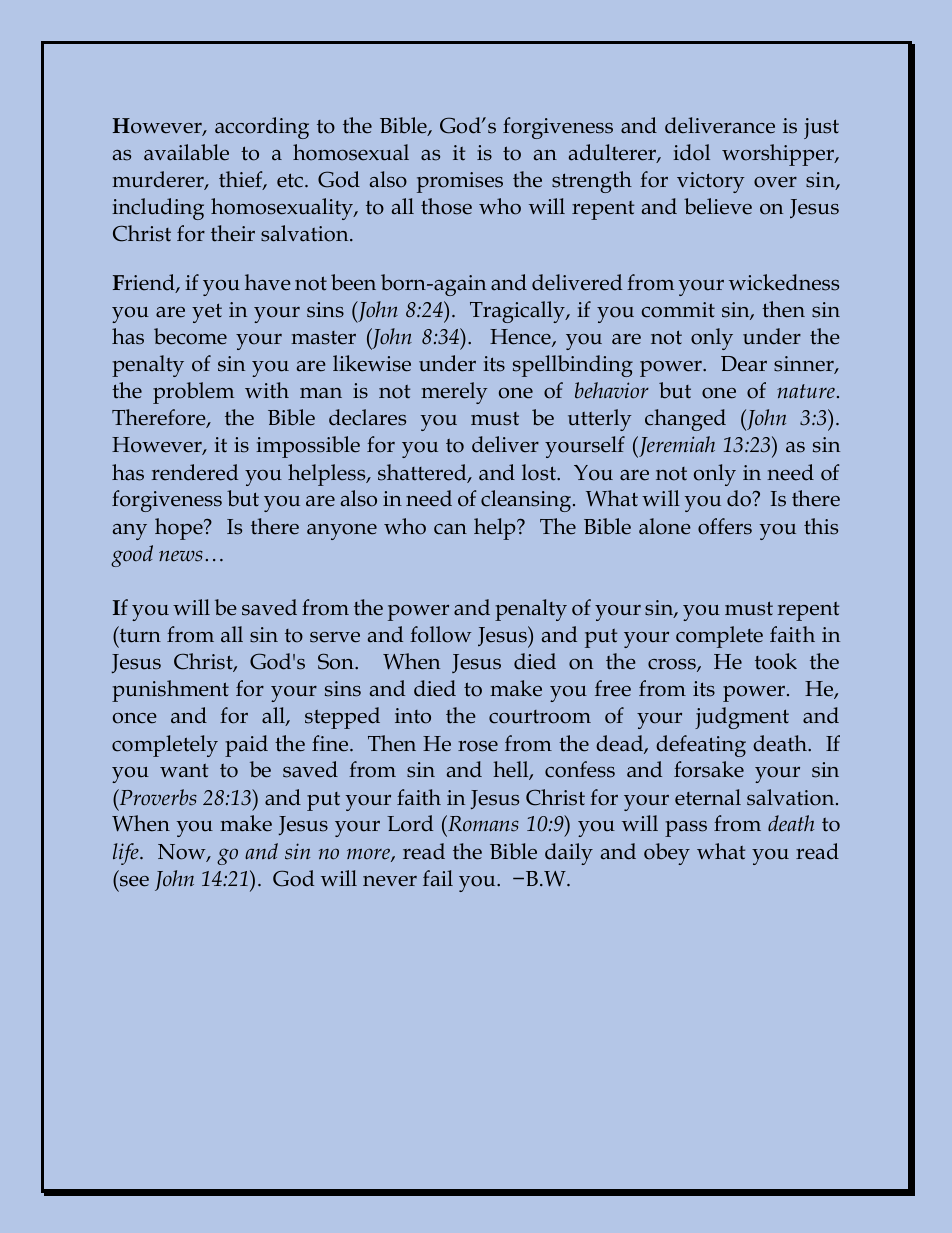  Describe the element at coordinates (725, 526) in the screenshot. I see `offers` at that location.
